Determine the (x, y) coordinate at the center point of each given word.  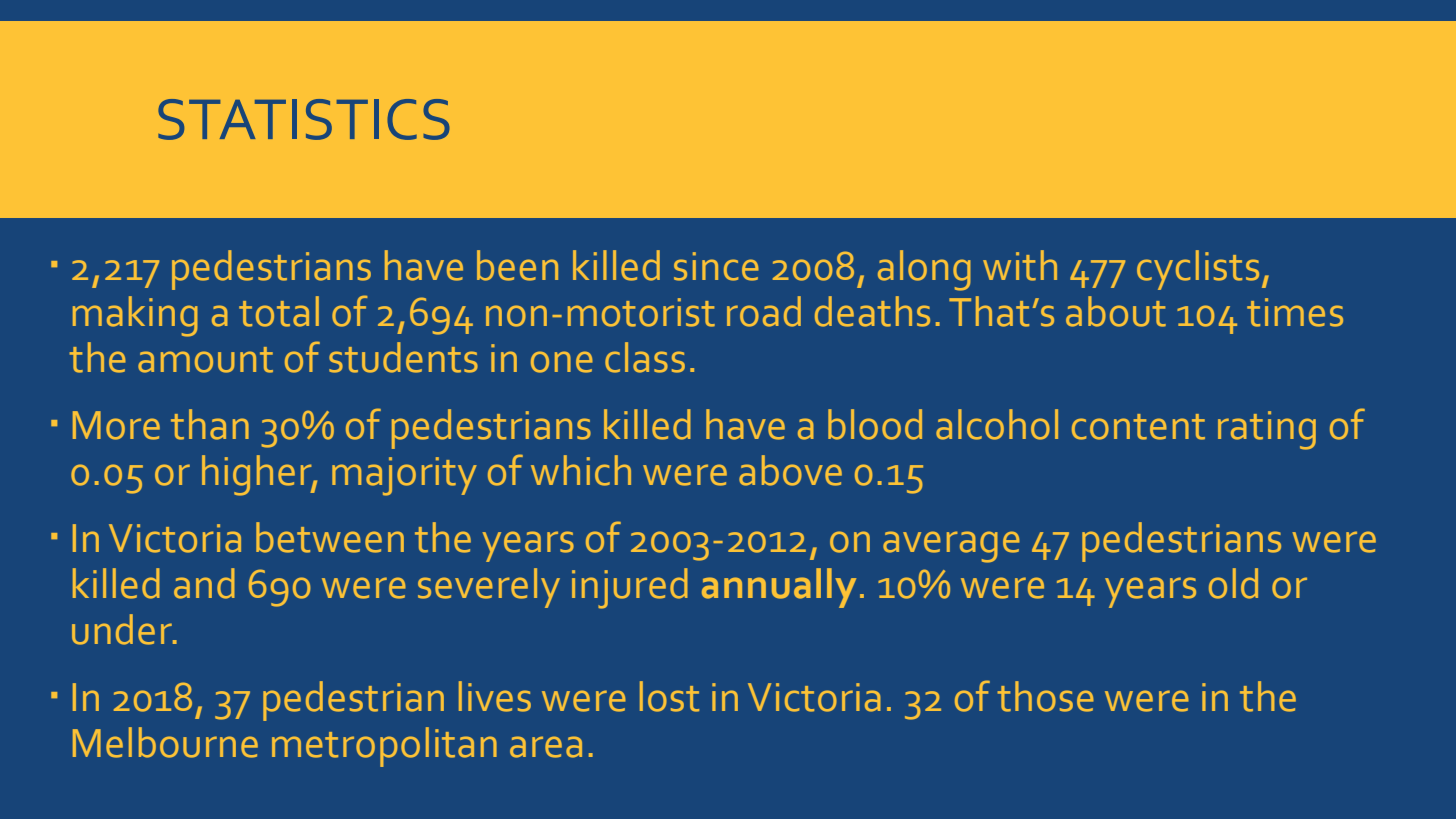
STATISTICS (304, 119)
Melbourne (165, 742)
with (1020, 265)
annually (779, 588)
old (1233, 583)
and (204, 583)
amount (205, 360)
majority (404, 476)
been (517, 265)
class (645, 357)
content (1138, 427)
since (716, 266)
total (279, 311)
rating (1267, 430)
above (790, 470)
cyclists (1198, 270)
